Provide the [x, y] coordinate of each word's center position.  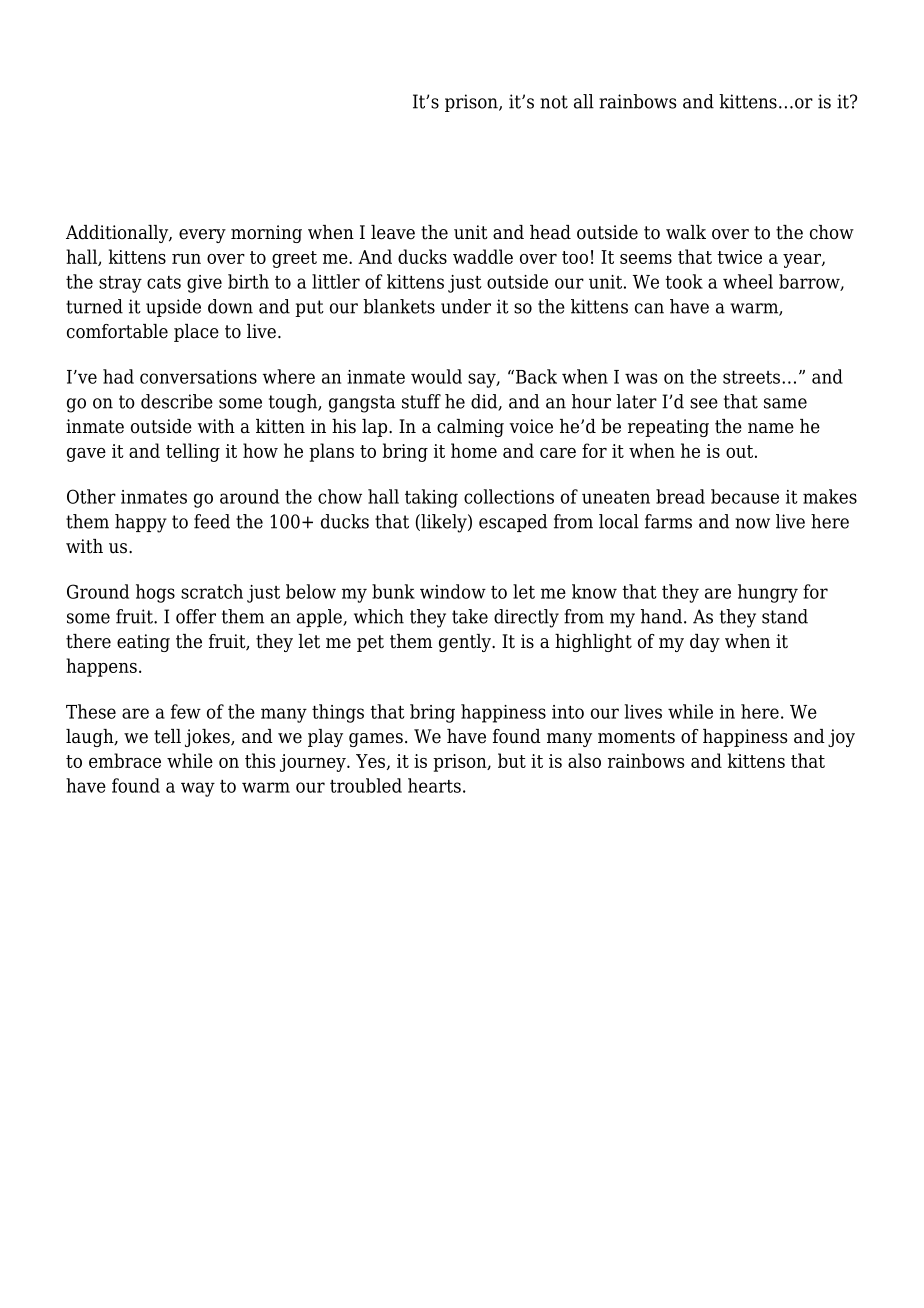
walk [686, 232]
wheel [748, 281]
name [771, 428]
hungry [768, 593]
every [202, 236]
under [466, 306]
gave [86, 455]
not [554, 102]
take [470, 616]
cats [164, 282]
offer [196, 616]
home [474, 450]
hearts [434, 785]
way [198, 789]
